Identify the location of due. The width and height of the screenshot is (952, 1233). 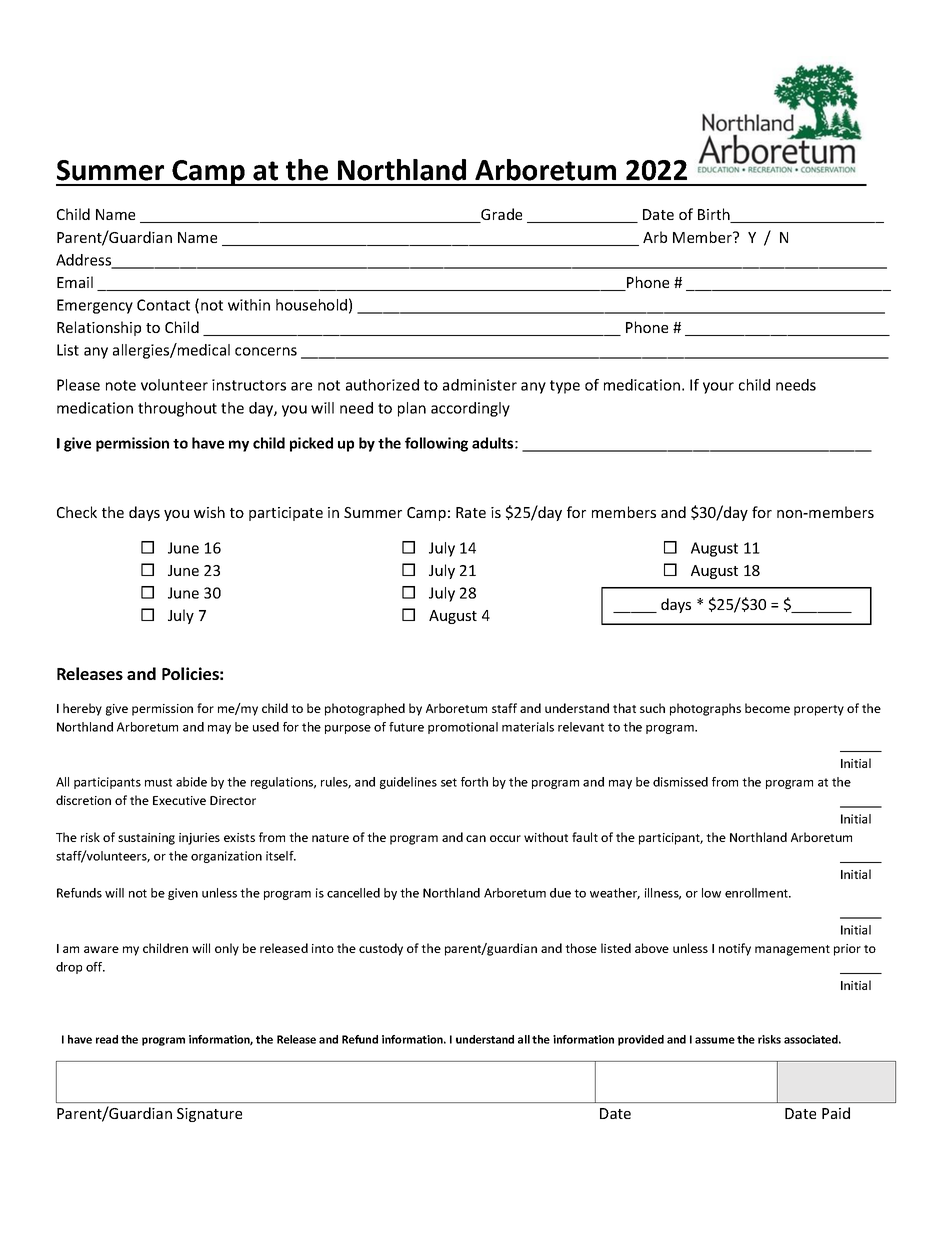
(560, 893).
